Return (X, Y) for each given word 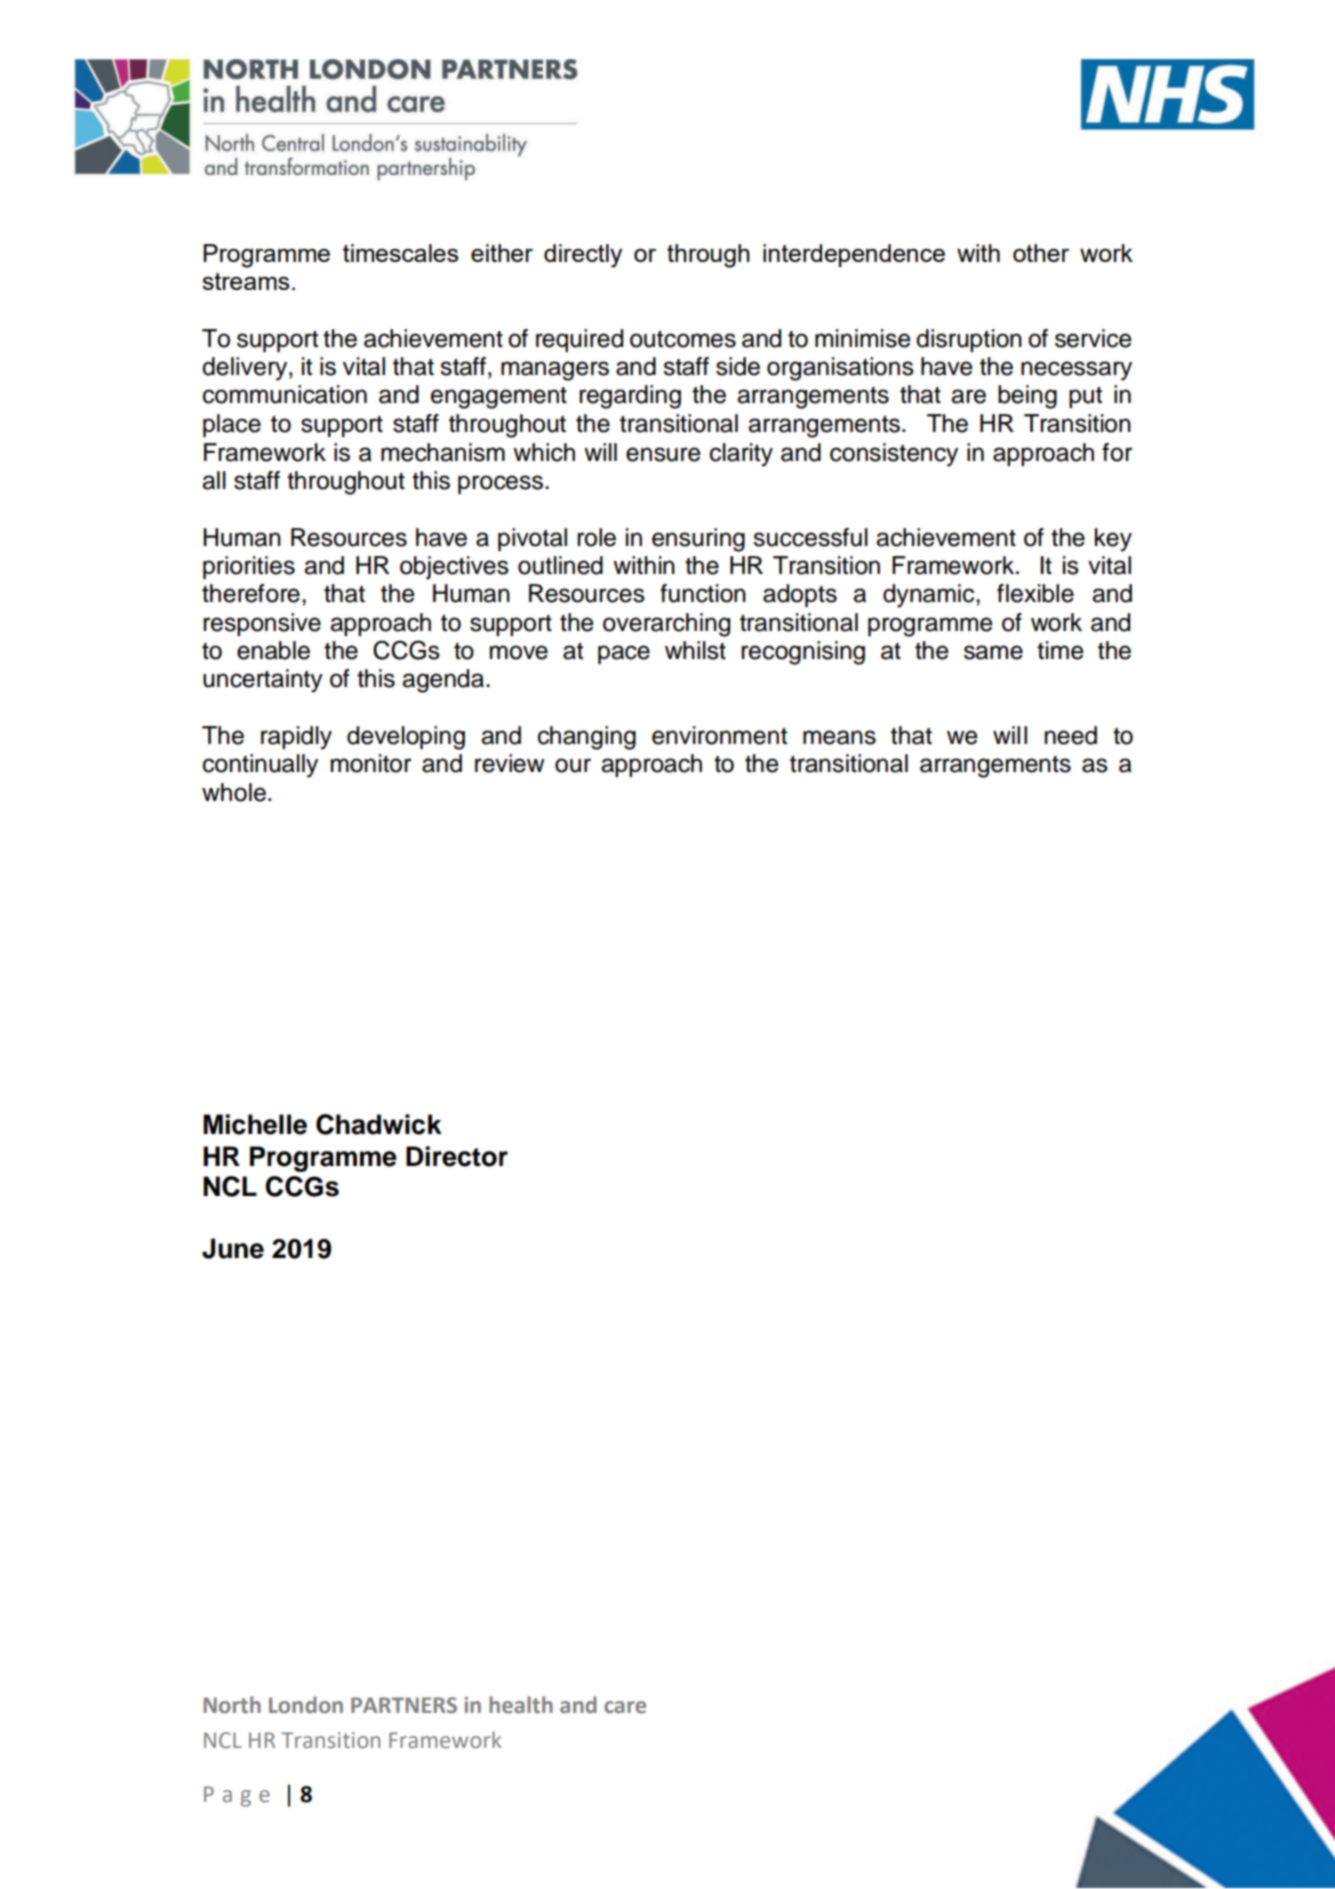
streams (245, 281)
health (521, 1705)
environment (719, 735)
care (625, 1707)
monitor (371, 763)
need (1071, 735)
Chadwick (379, 1124)
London (306, 1705)
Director (457, 1156)
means (839, 737)
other (1041, 253)
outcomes (683, 339)
